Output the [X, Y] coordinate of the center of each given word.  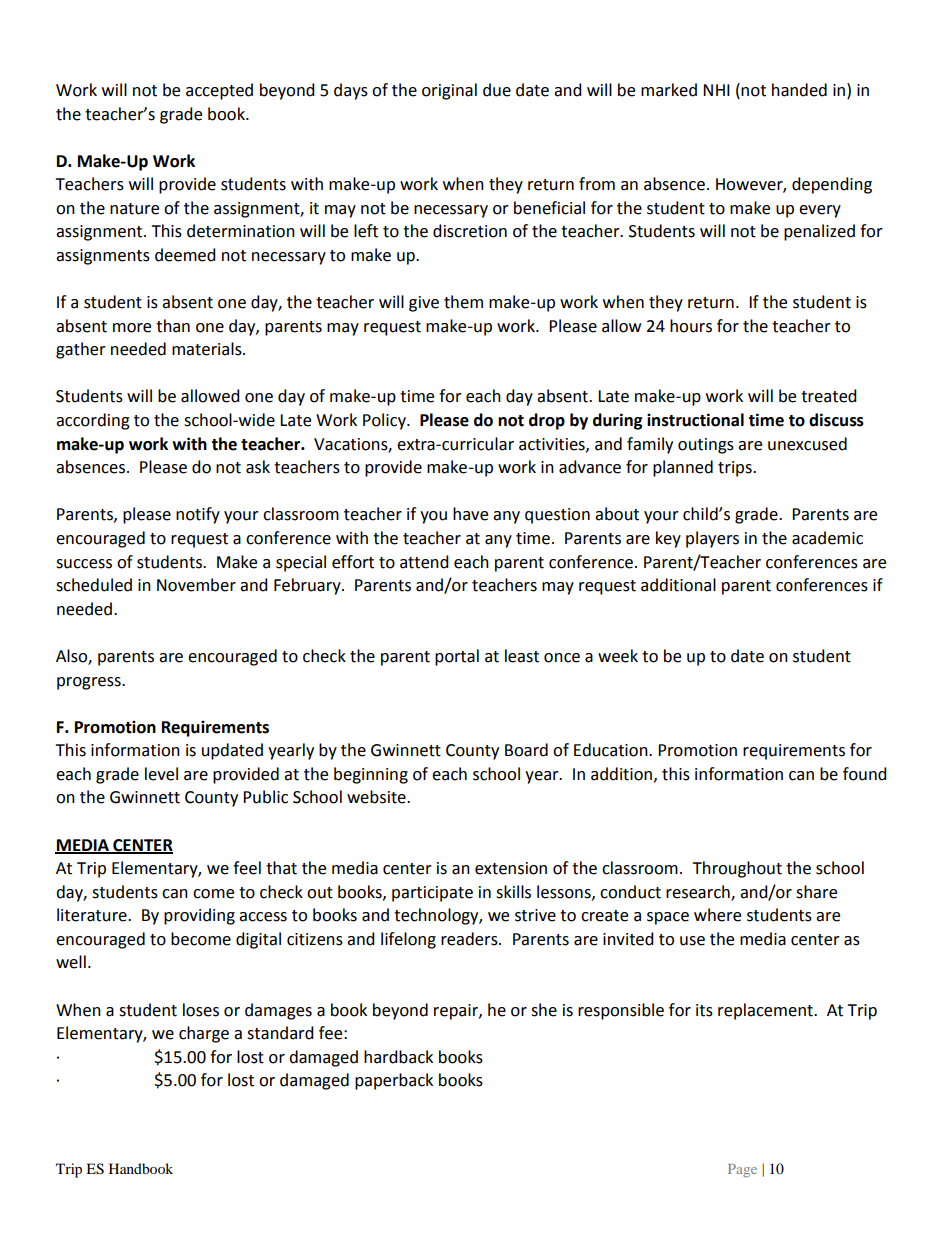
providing [199, 916]
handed [799, 90]
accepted [219, 91]
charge [204, 1034]
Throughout [737, 869]
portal [457, 657]
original [449, 91]
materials [208, 349]
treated [829, 396]
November [196, 585]
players [712, 539]
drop [547, 421]
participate [432, 894]
